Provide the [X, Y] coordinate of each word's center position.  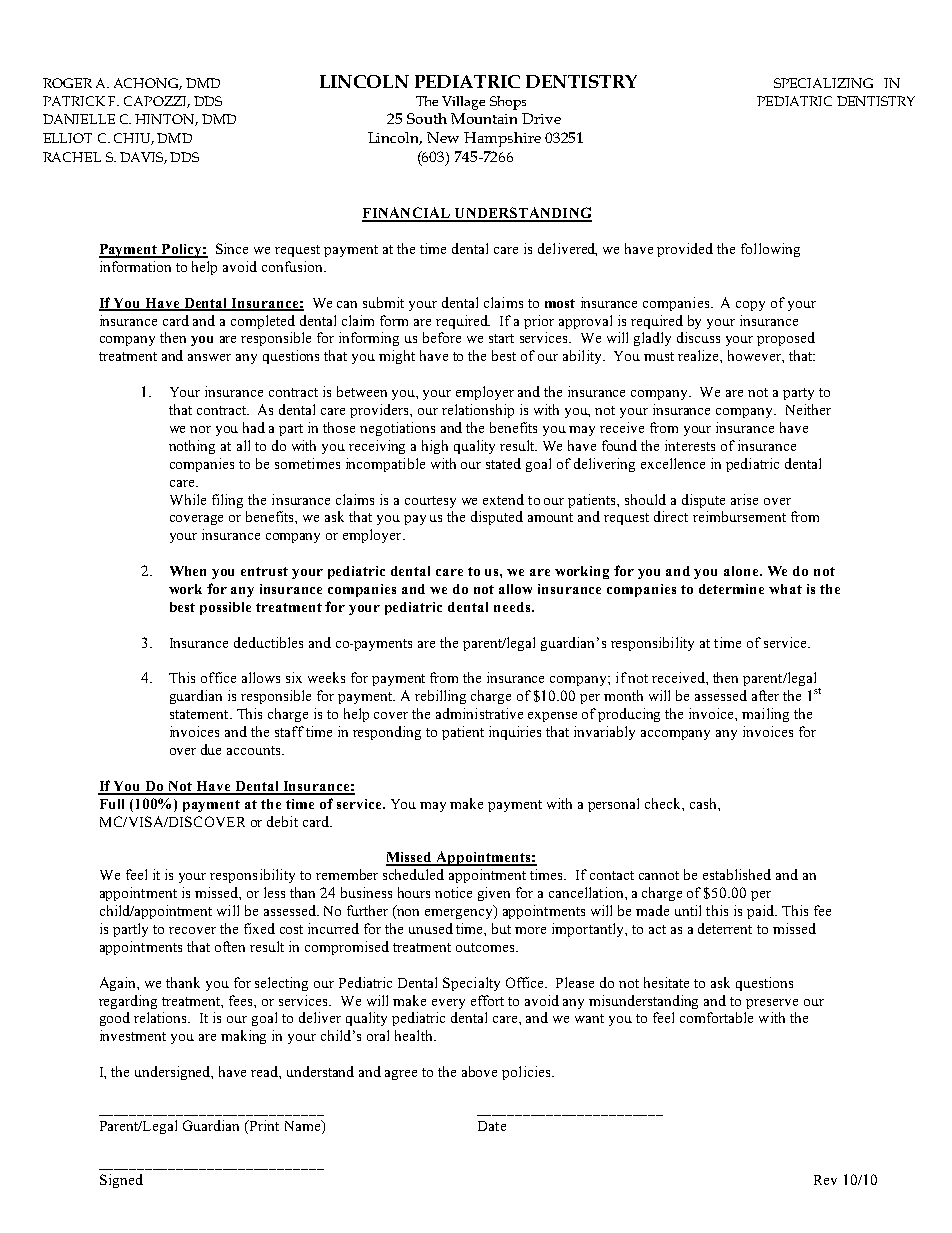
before [442, 337]
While [188, 499]
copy [750, 306]
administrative [479, 713]
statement [200, 714]
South [427, 118]
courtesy [430, 502]
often [230, 946]
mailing [765, 715]
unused [431, 928]
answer [209, 357]
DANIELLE [79, 119]
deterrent [725, 928]
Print [263, 1127]
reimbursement [739, 516]
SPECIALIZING [823, 83]
